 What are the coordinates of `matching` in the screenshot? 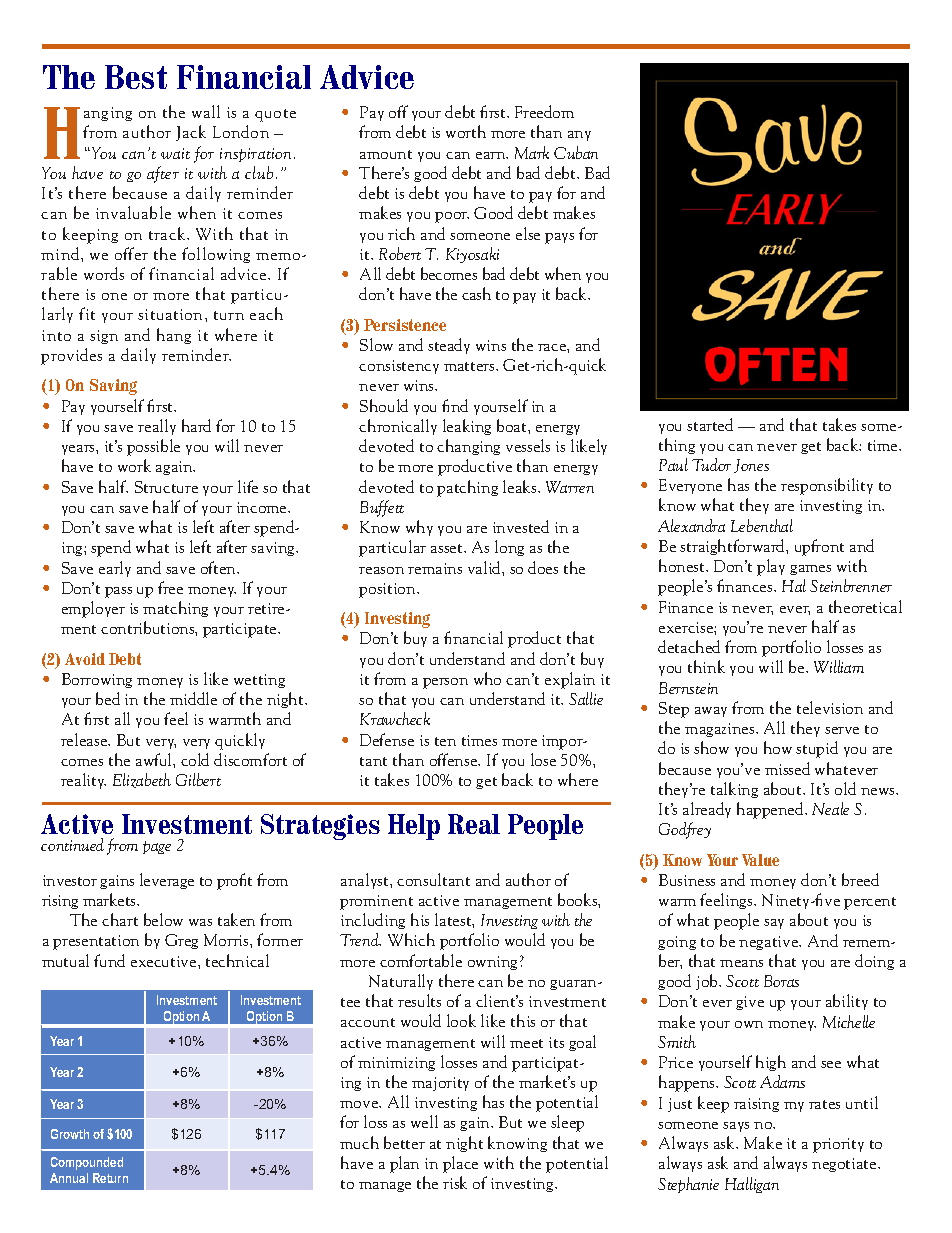 It's located at (175, 609).
